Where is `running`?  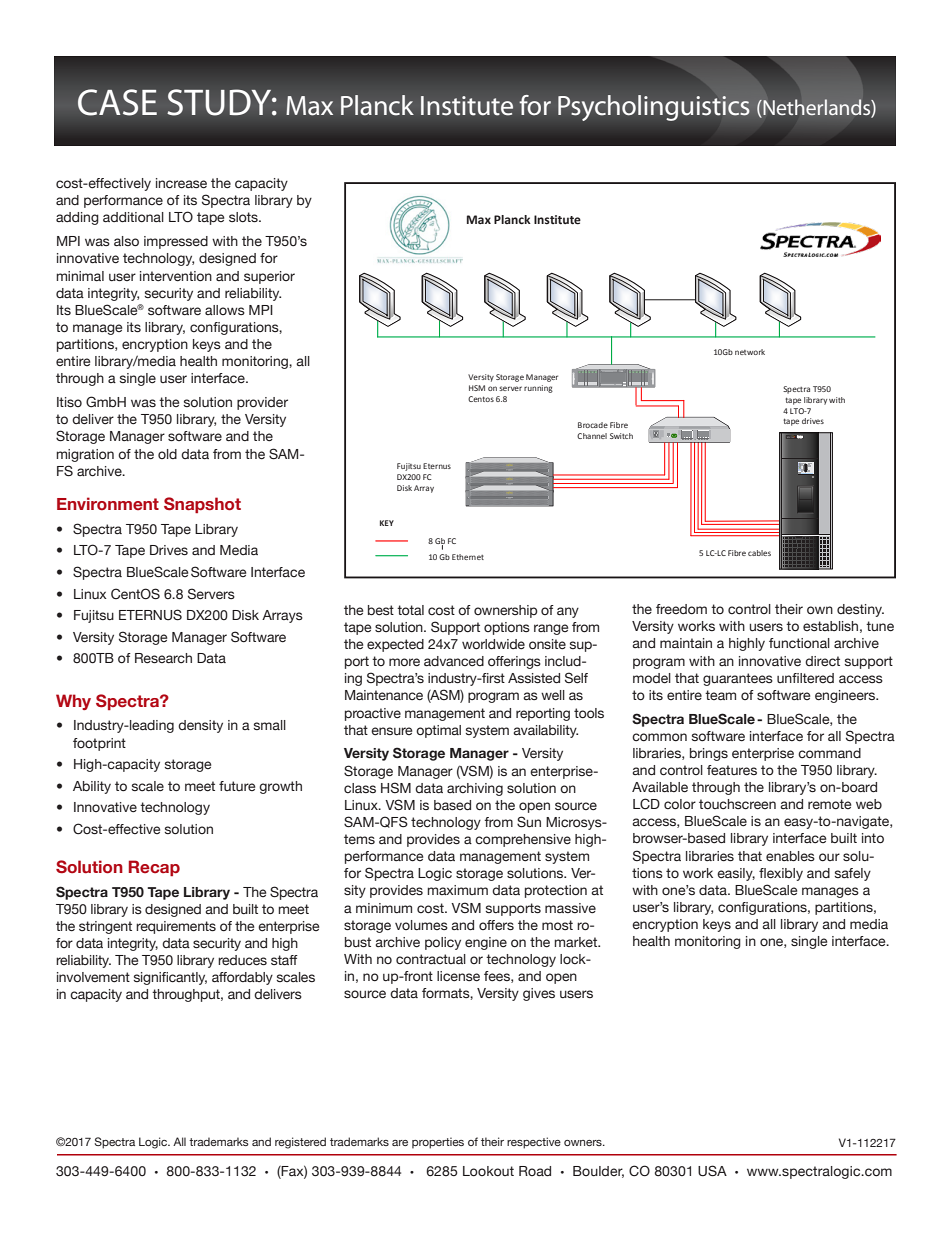
running is located at coordinates (538, 389).
